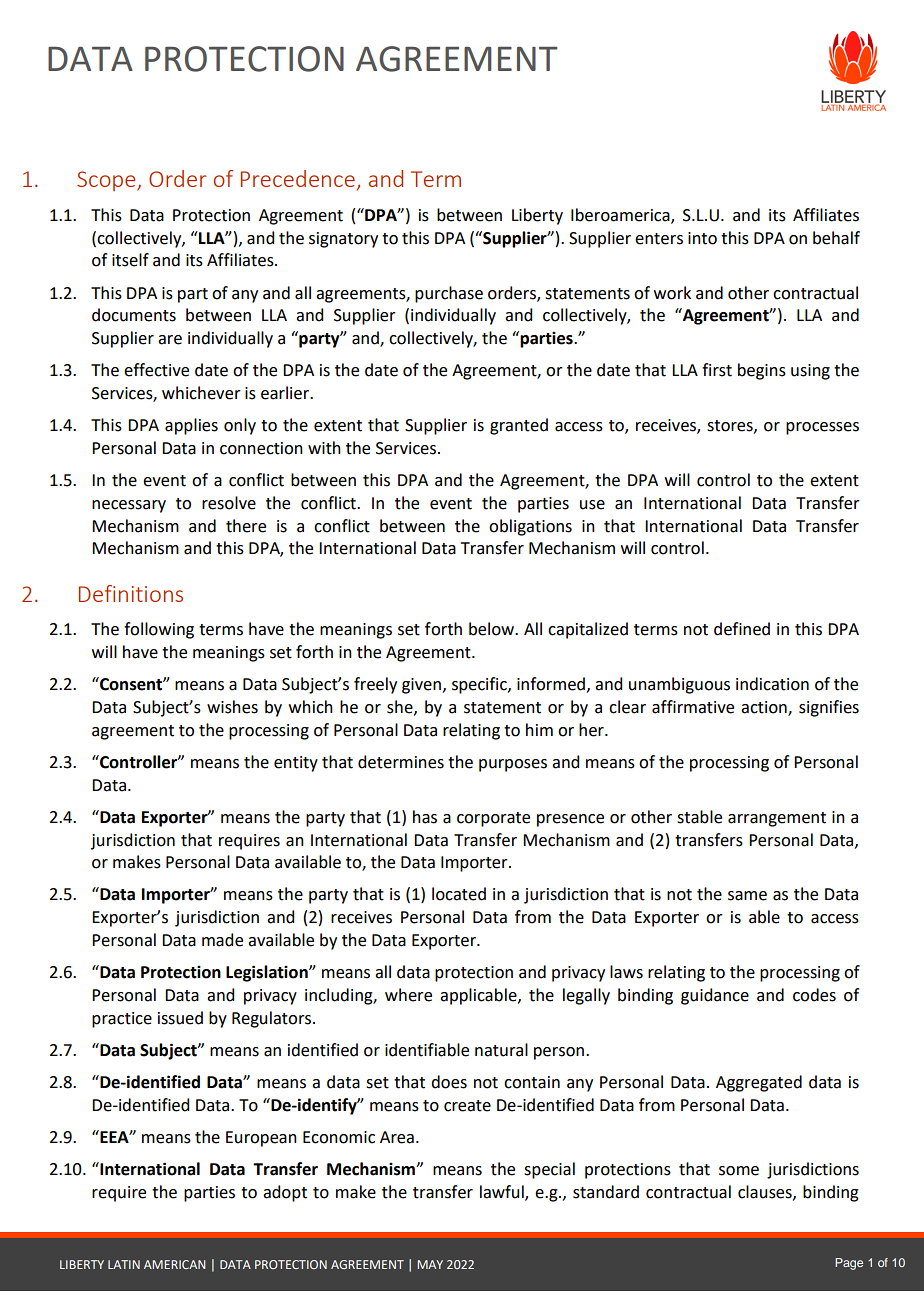 The image size is (924, 1309). What do you see at coordinates (408, 995) in the page?
I see `where` at bounding box center [408, 995].
